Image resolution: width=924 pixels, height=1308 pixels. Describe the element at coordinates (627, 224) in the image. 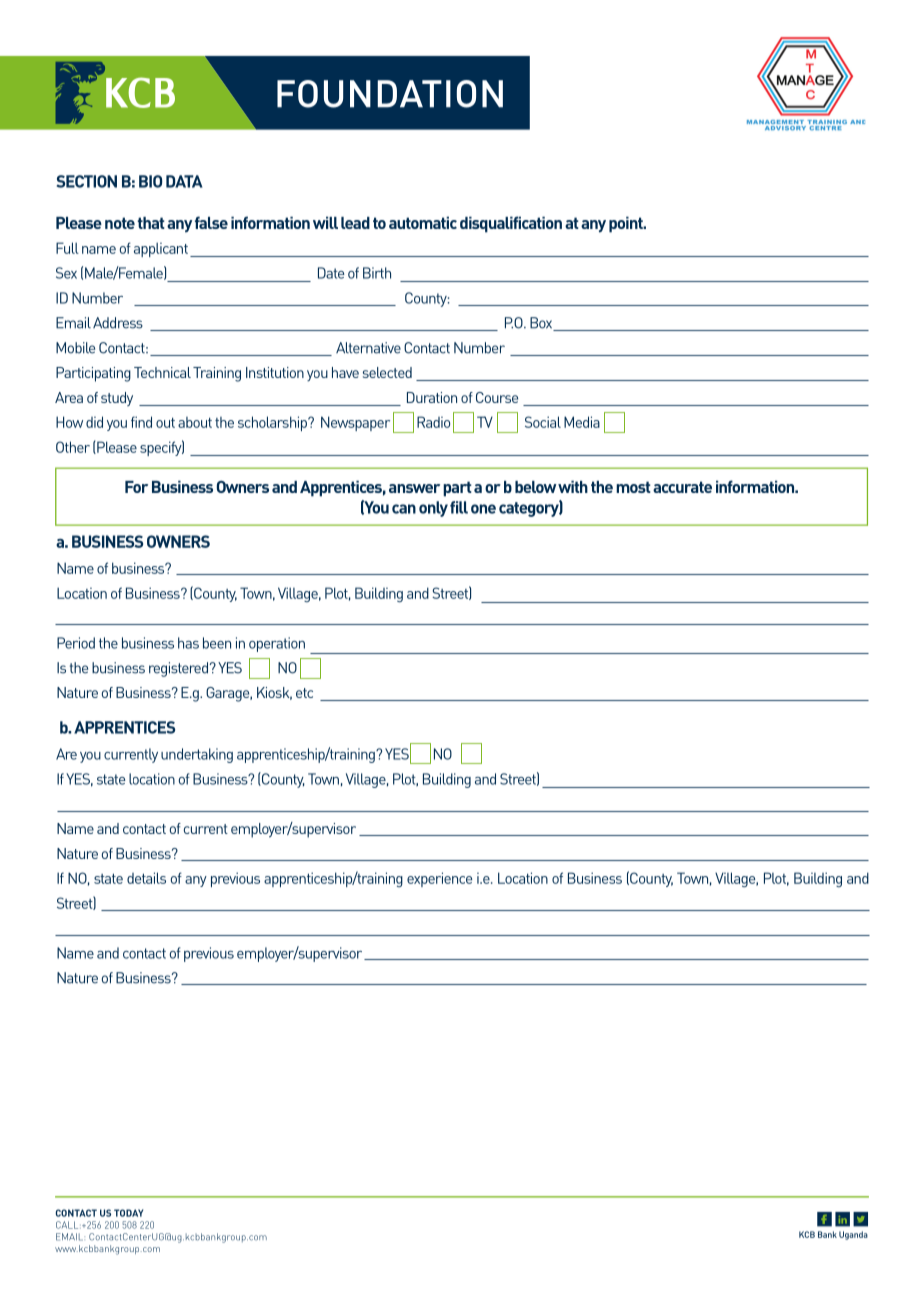

I see `point` at that location.
